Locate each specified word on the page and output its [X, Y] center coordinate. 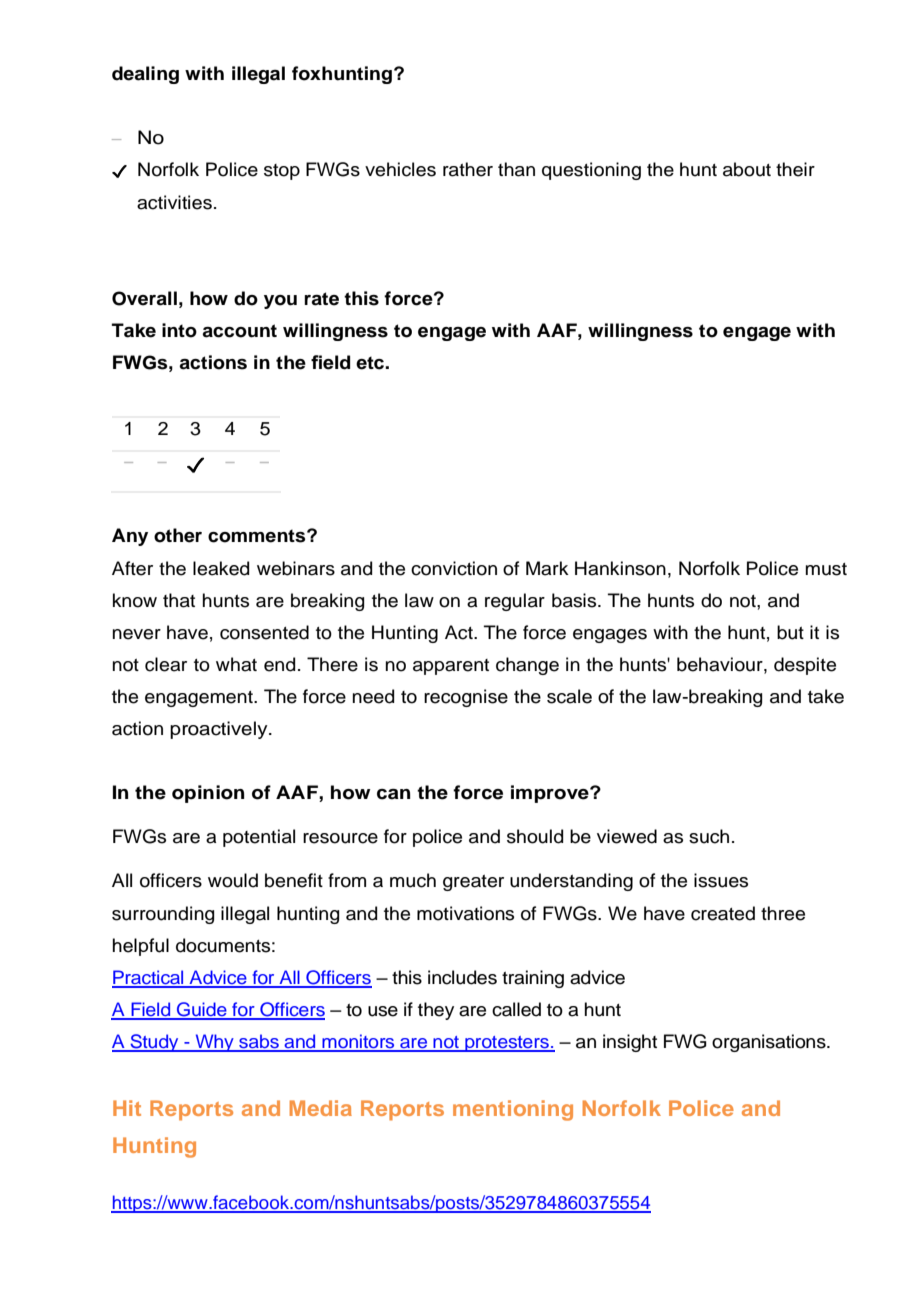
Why [214, 1043]
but [790, 632]
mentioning [513, 1110]
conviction [454, 568]
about [747, 169]
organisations [770, 1043]
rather [468, 169]
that [179, 600]
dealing [145, 75]
